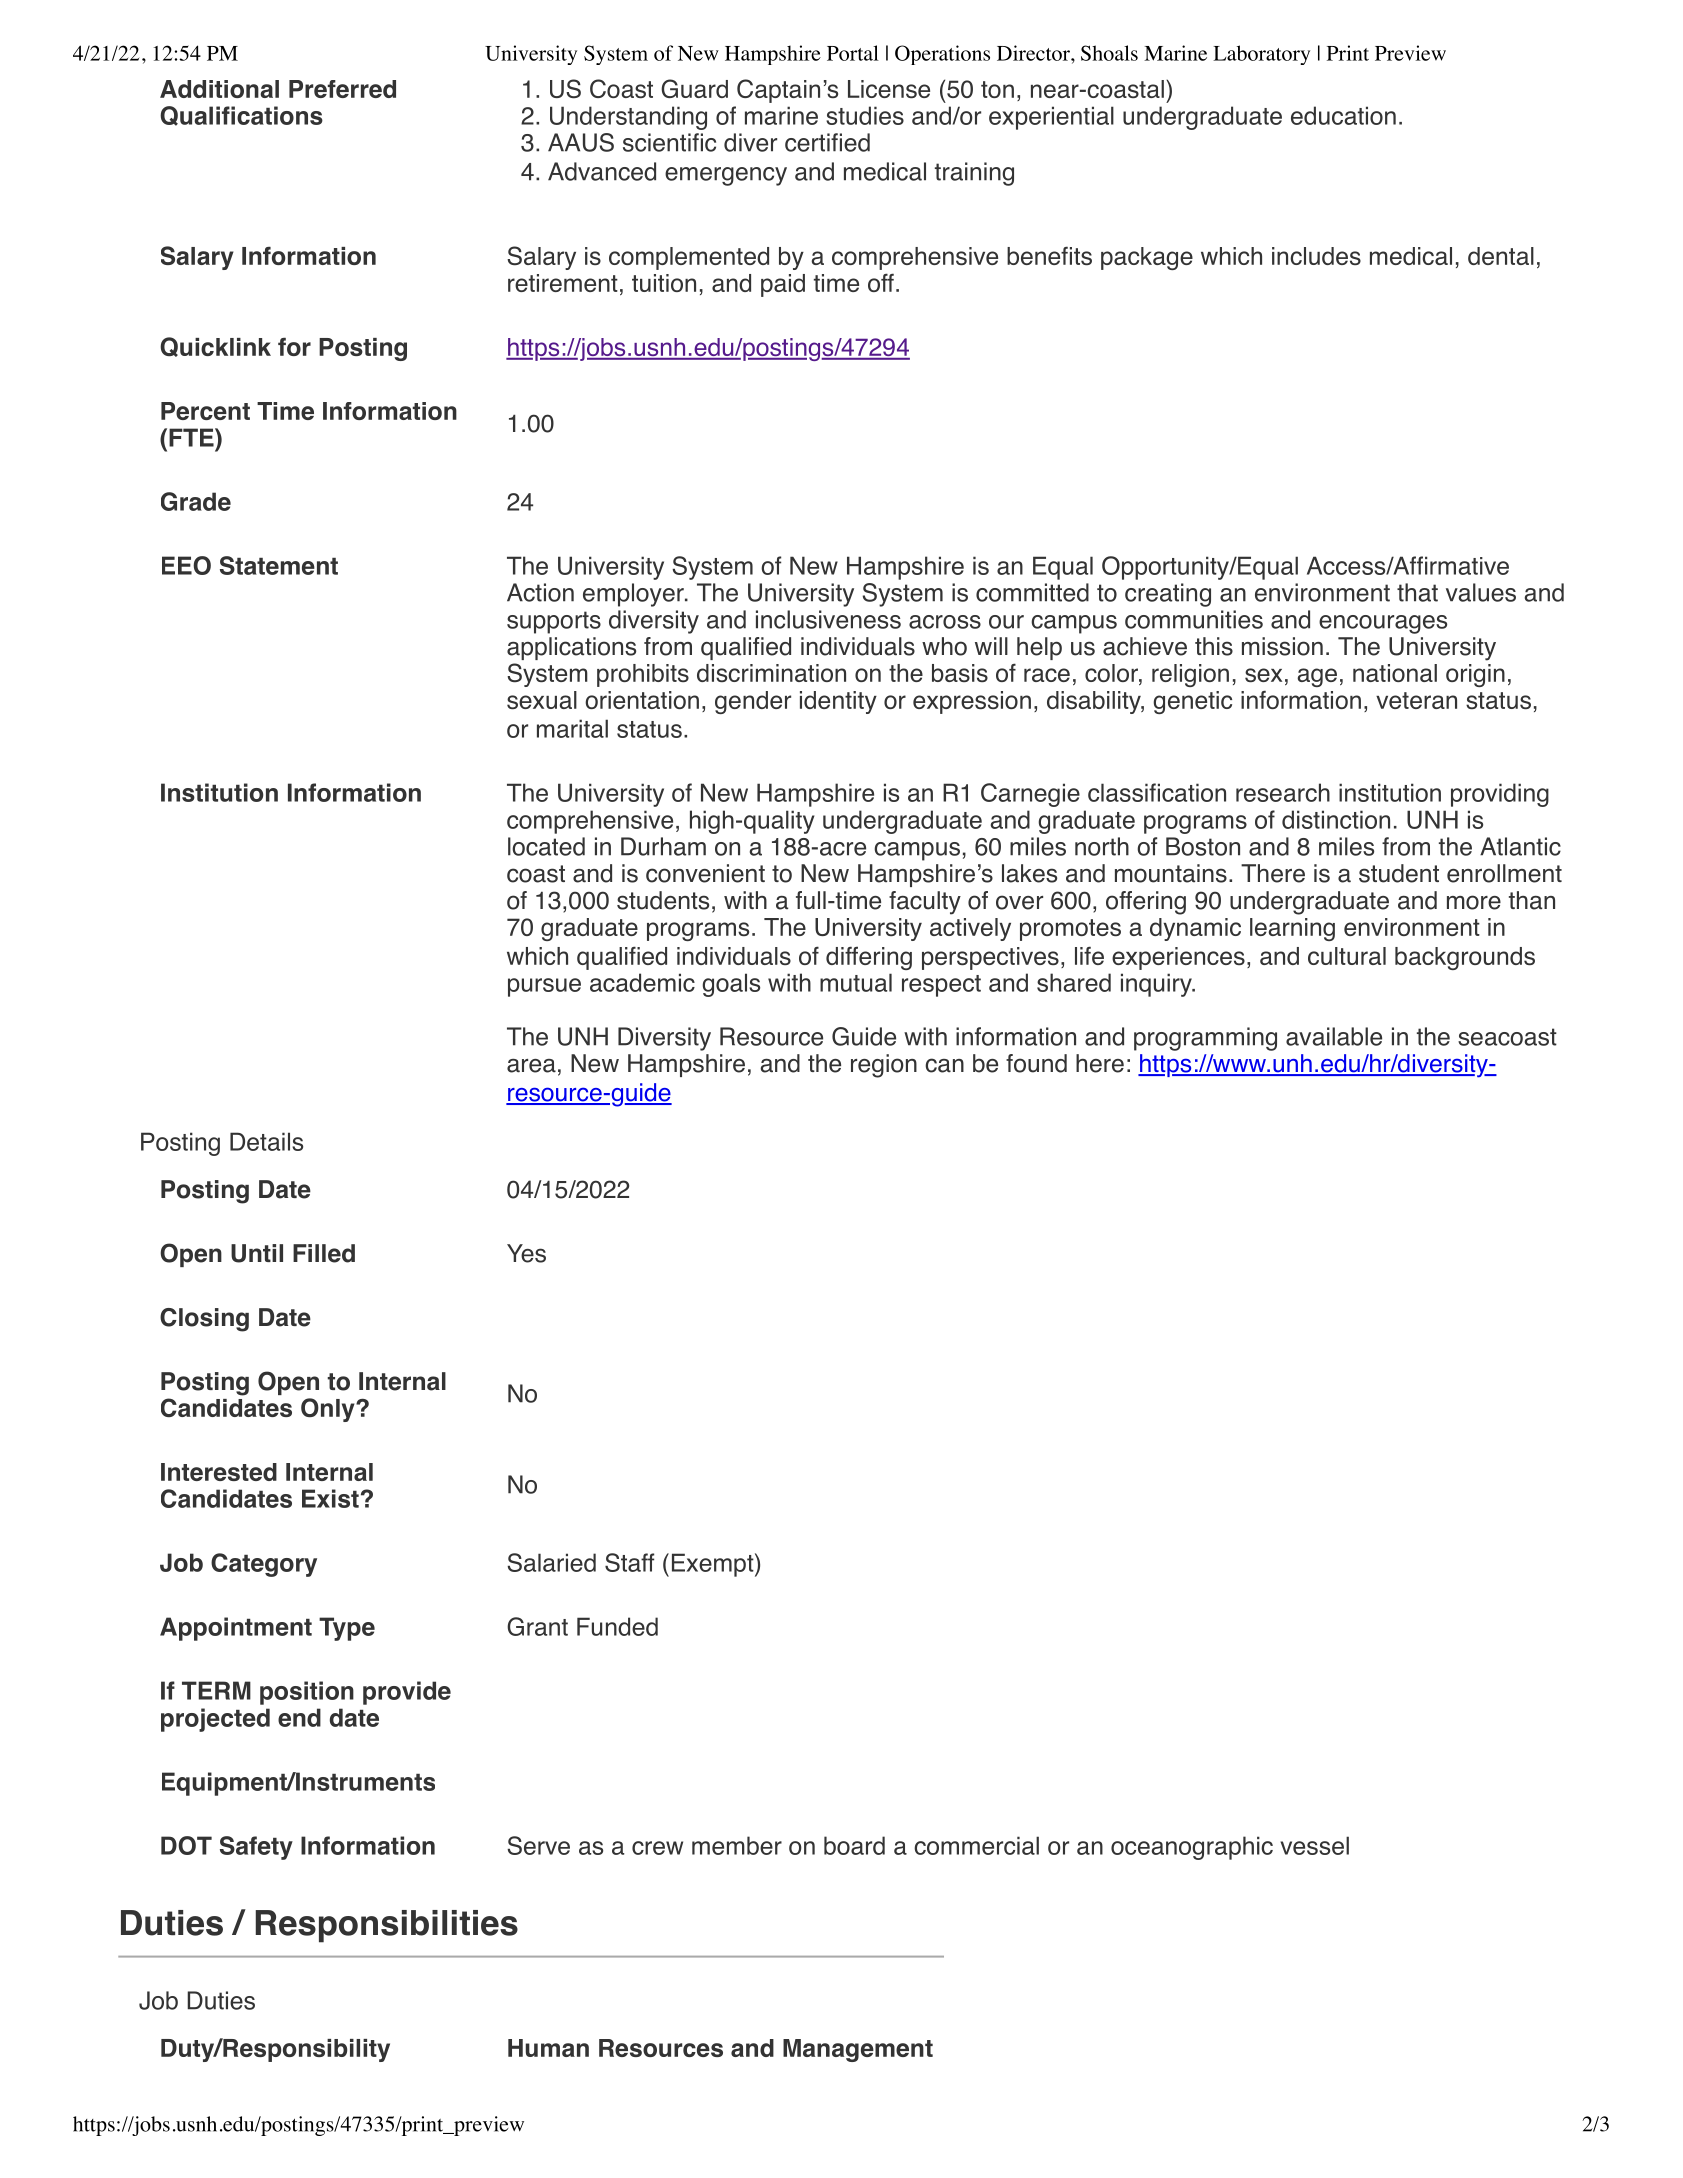 This page has height=2178, width=1683. I want to click on Staff, so click(629, 1562).
